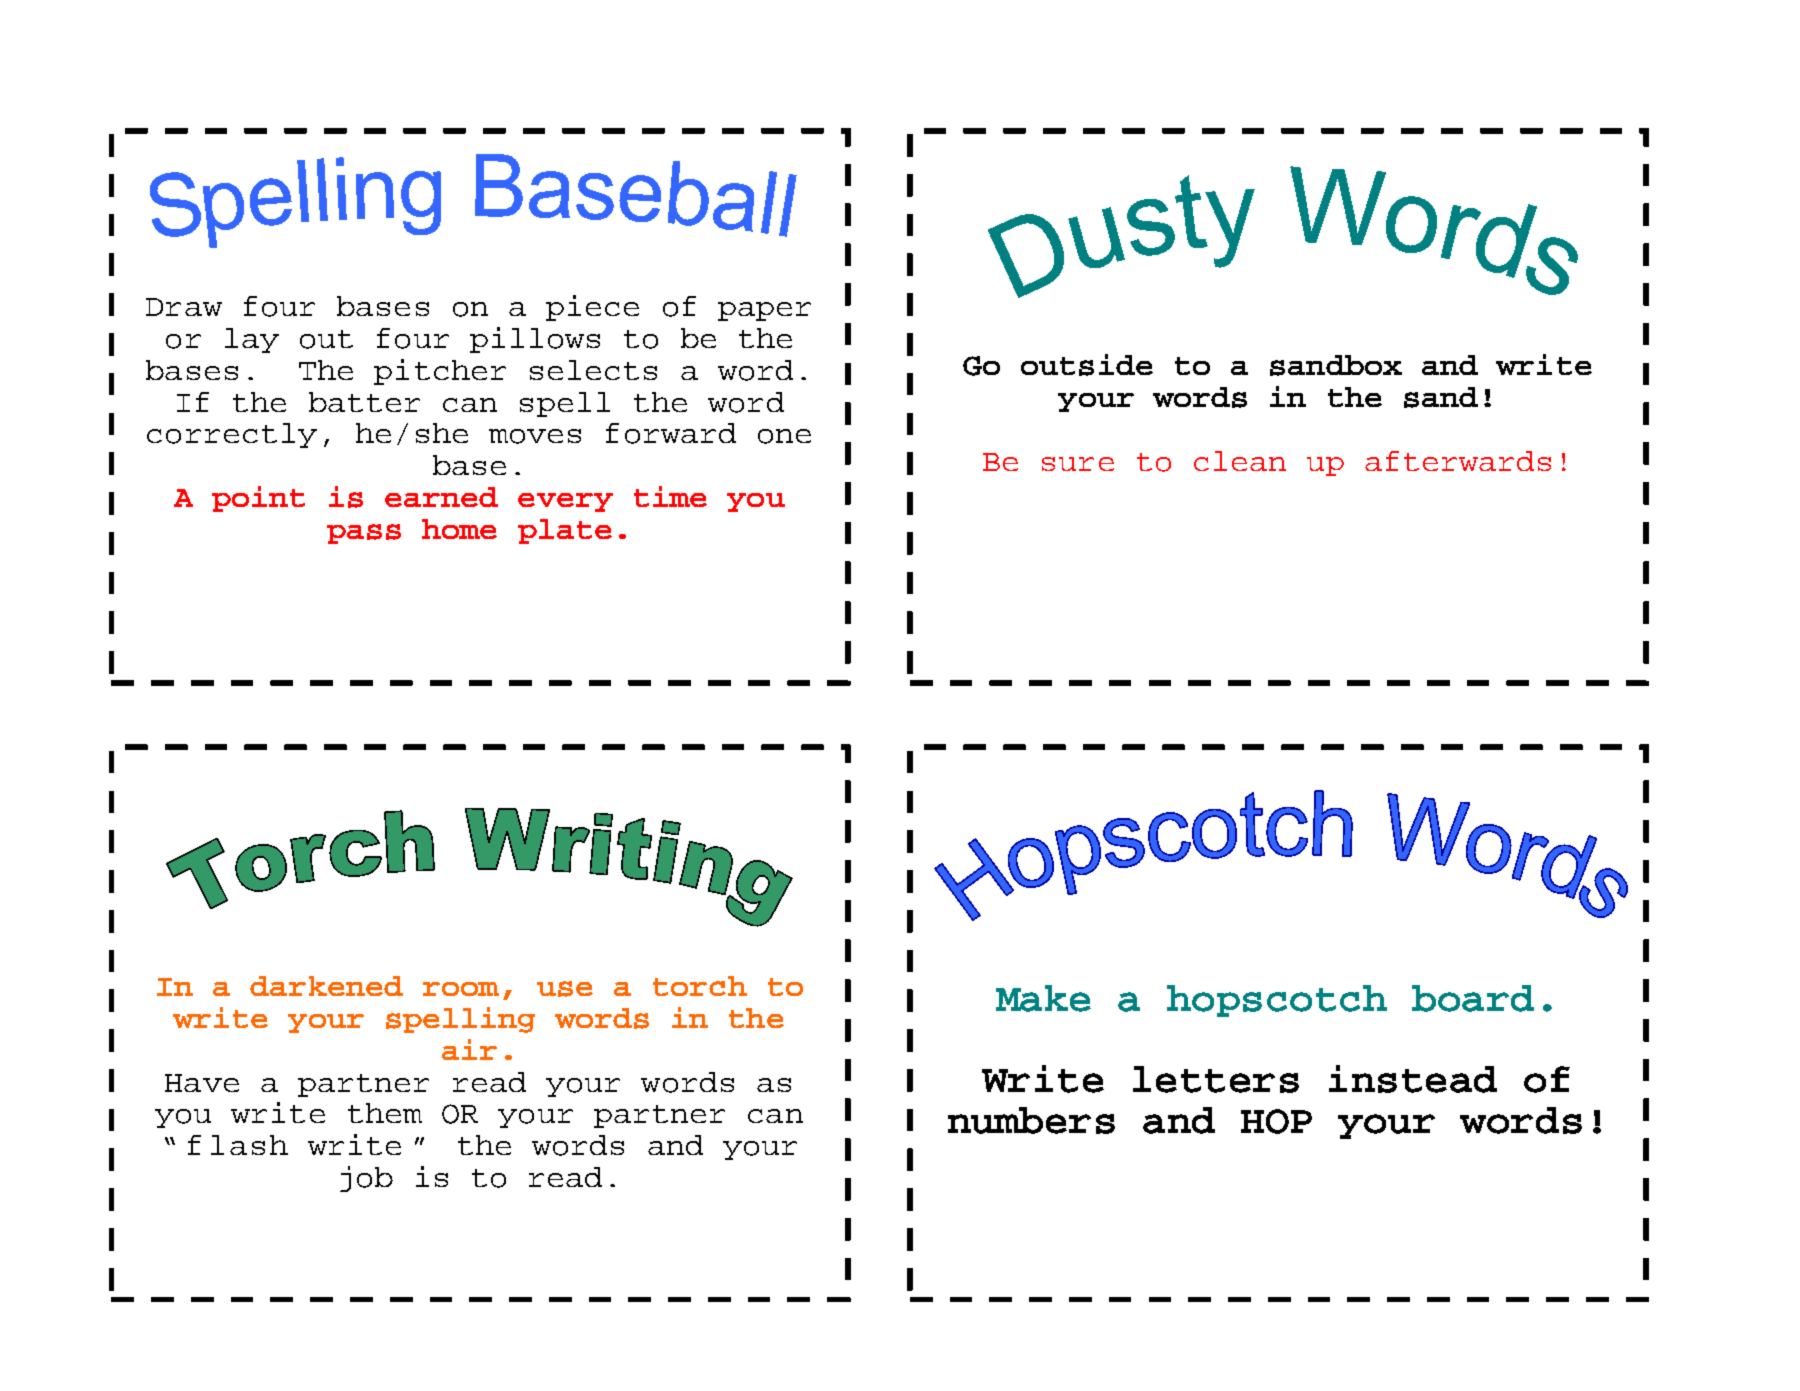  What do you see at coordinates (1087, 365) in the screenshot?
I see `outside` at bounding box center [1087, 365].
